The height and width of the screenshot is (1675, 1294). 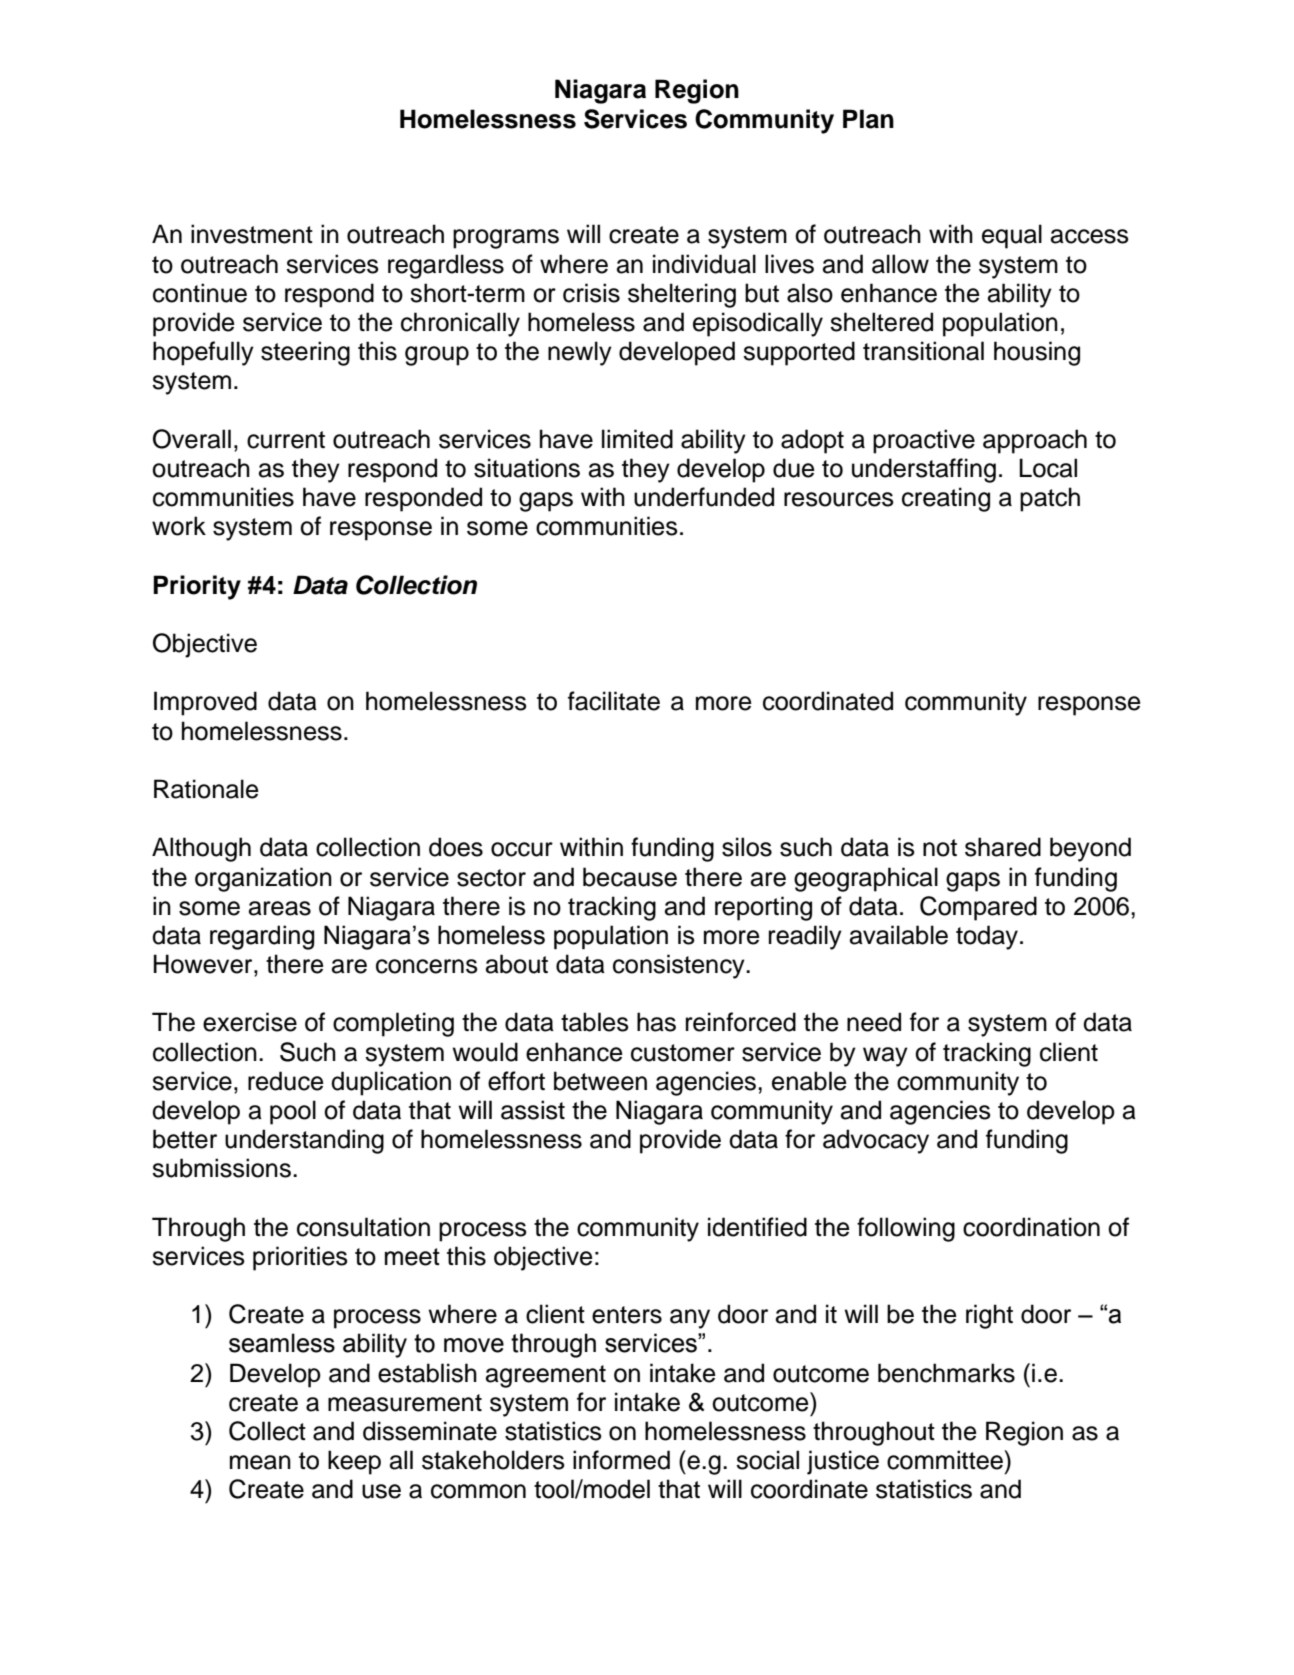 What do you see at coordinates (1012, 236) in the screenshot?
I see `equal` at bounding box center [1012, 236].
